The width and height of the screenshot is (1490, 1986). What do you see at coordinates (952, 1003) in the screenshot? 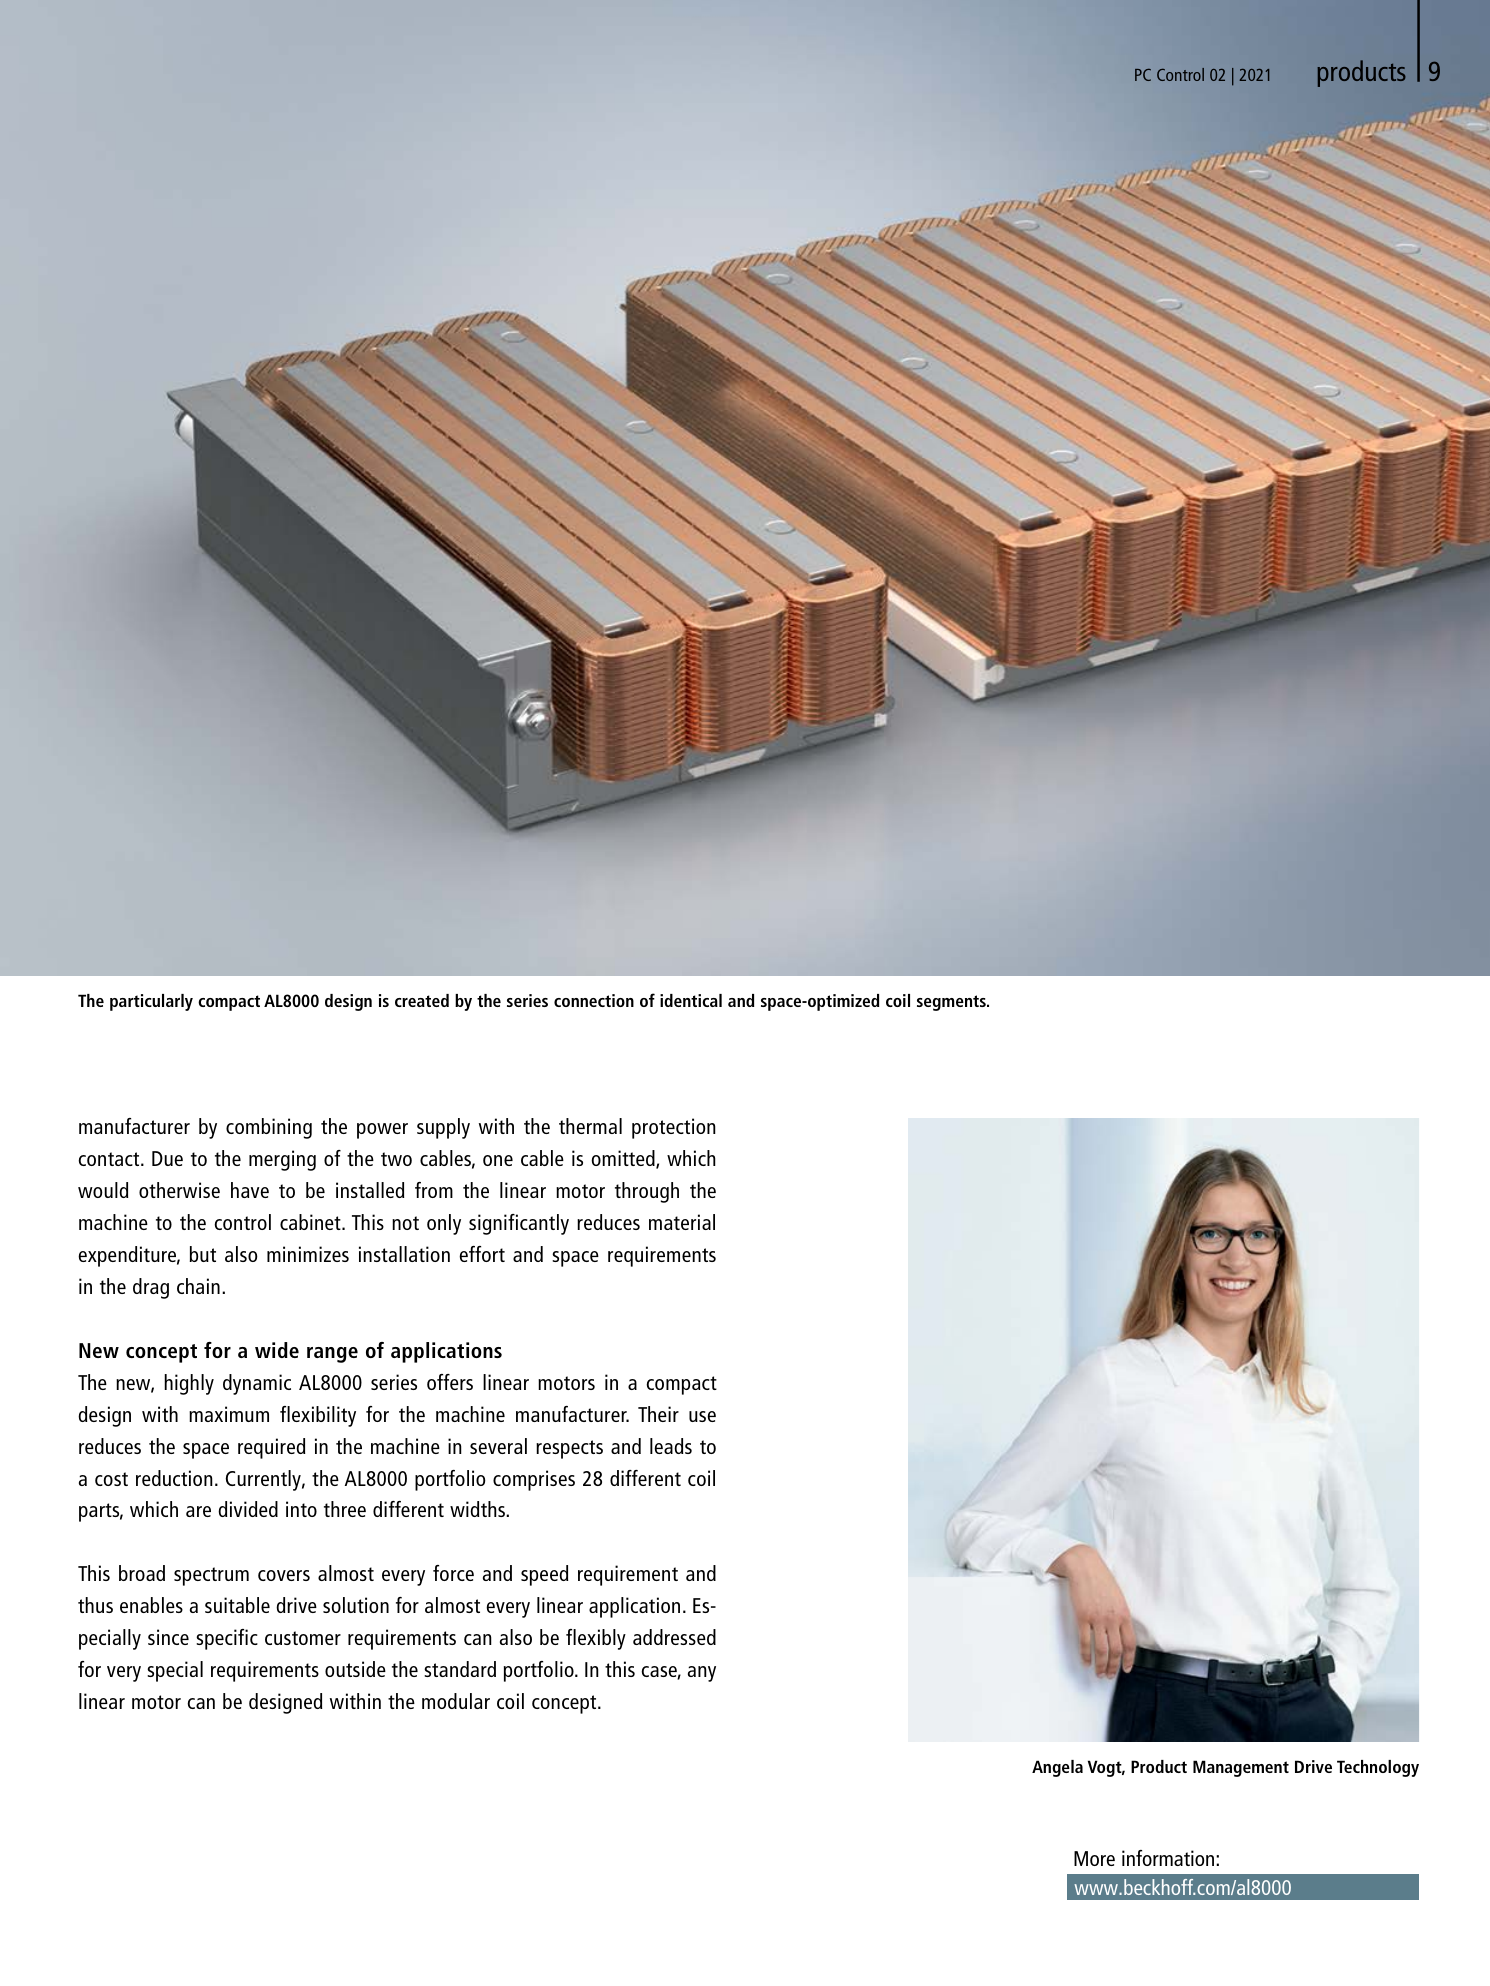
I see `segments` at bounding box center [952, 1003].
